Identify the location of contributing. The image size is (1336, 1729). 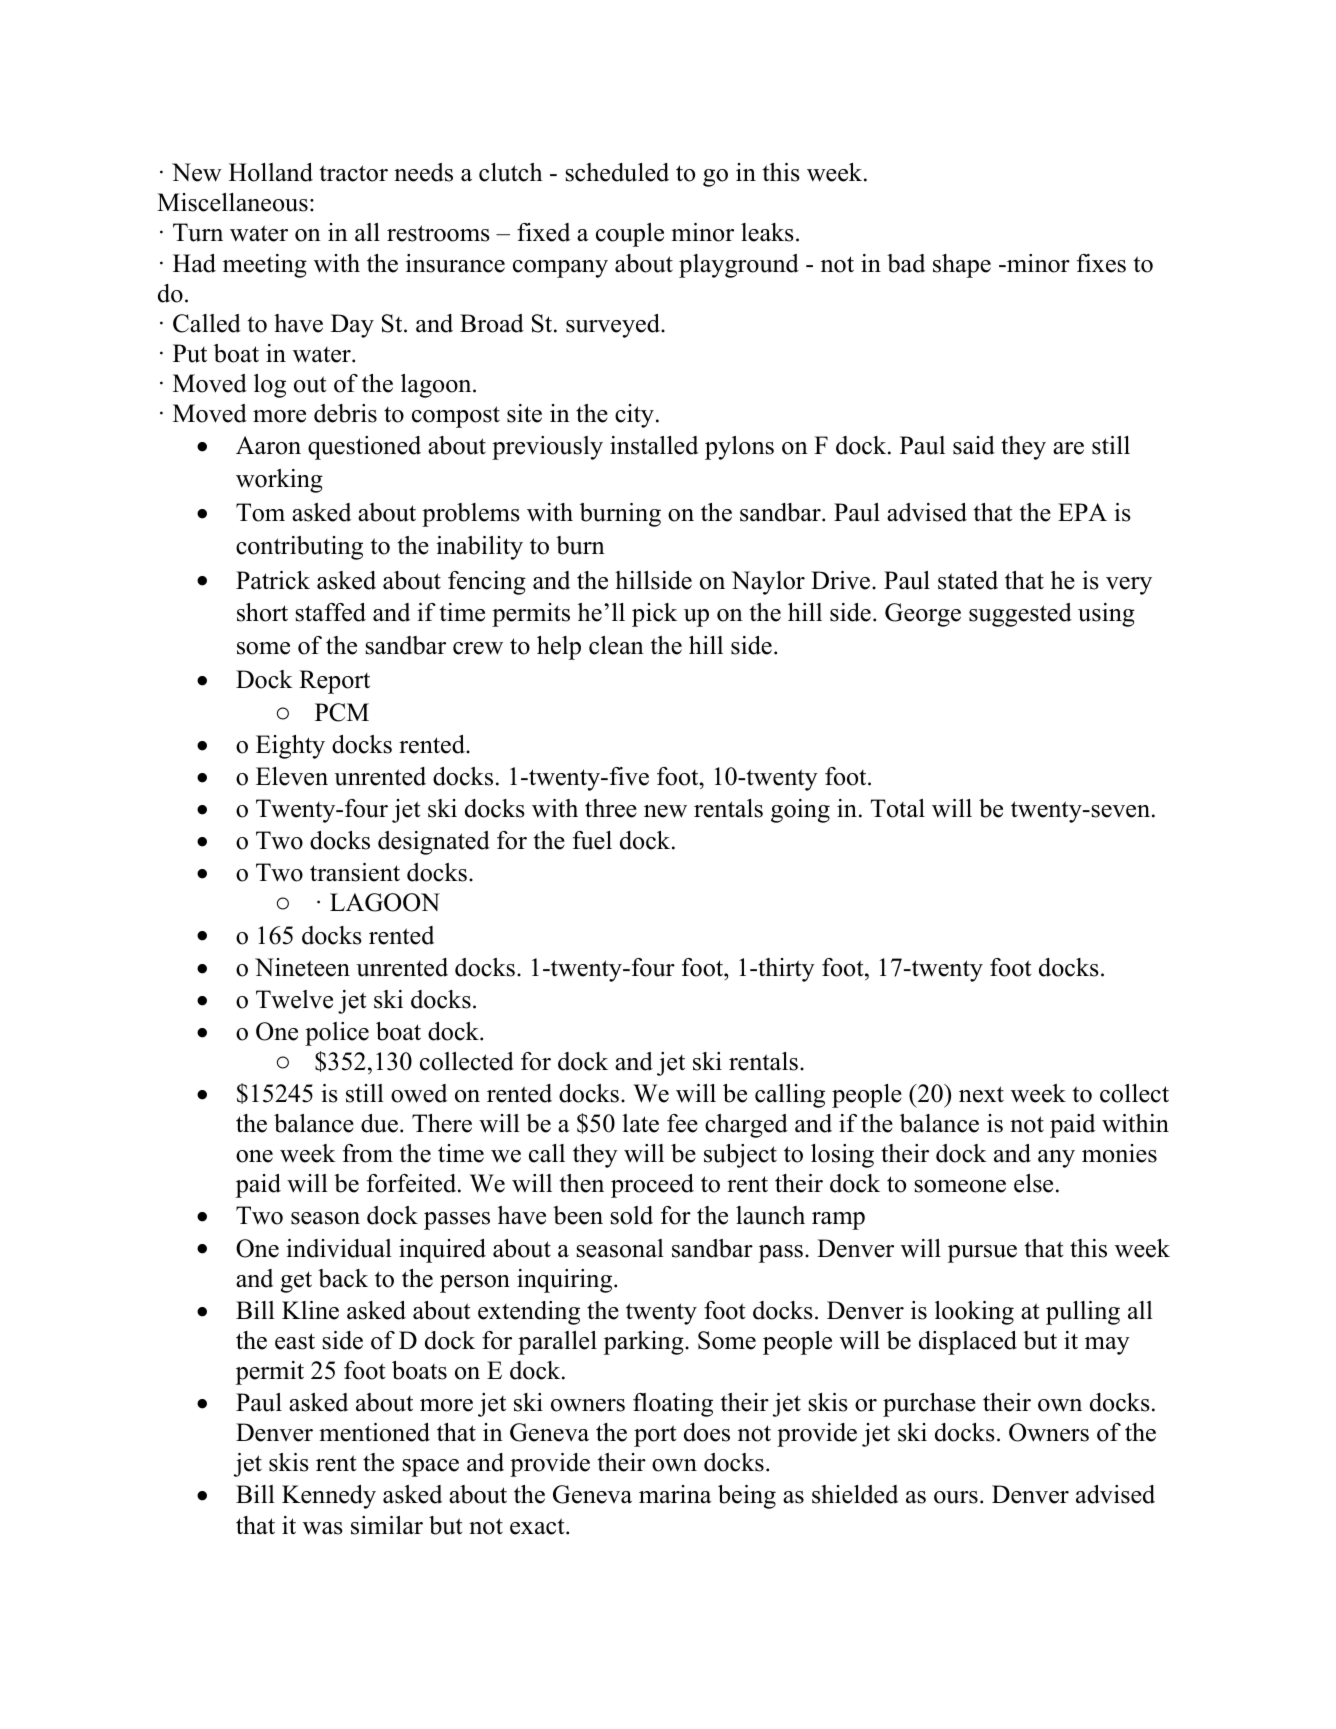
(299, 548).
